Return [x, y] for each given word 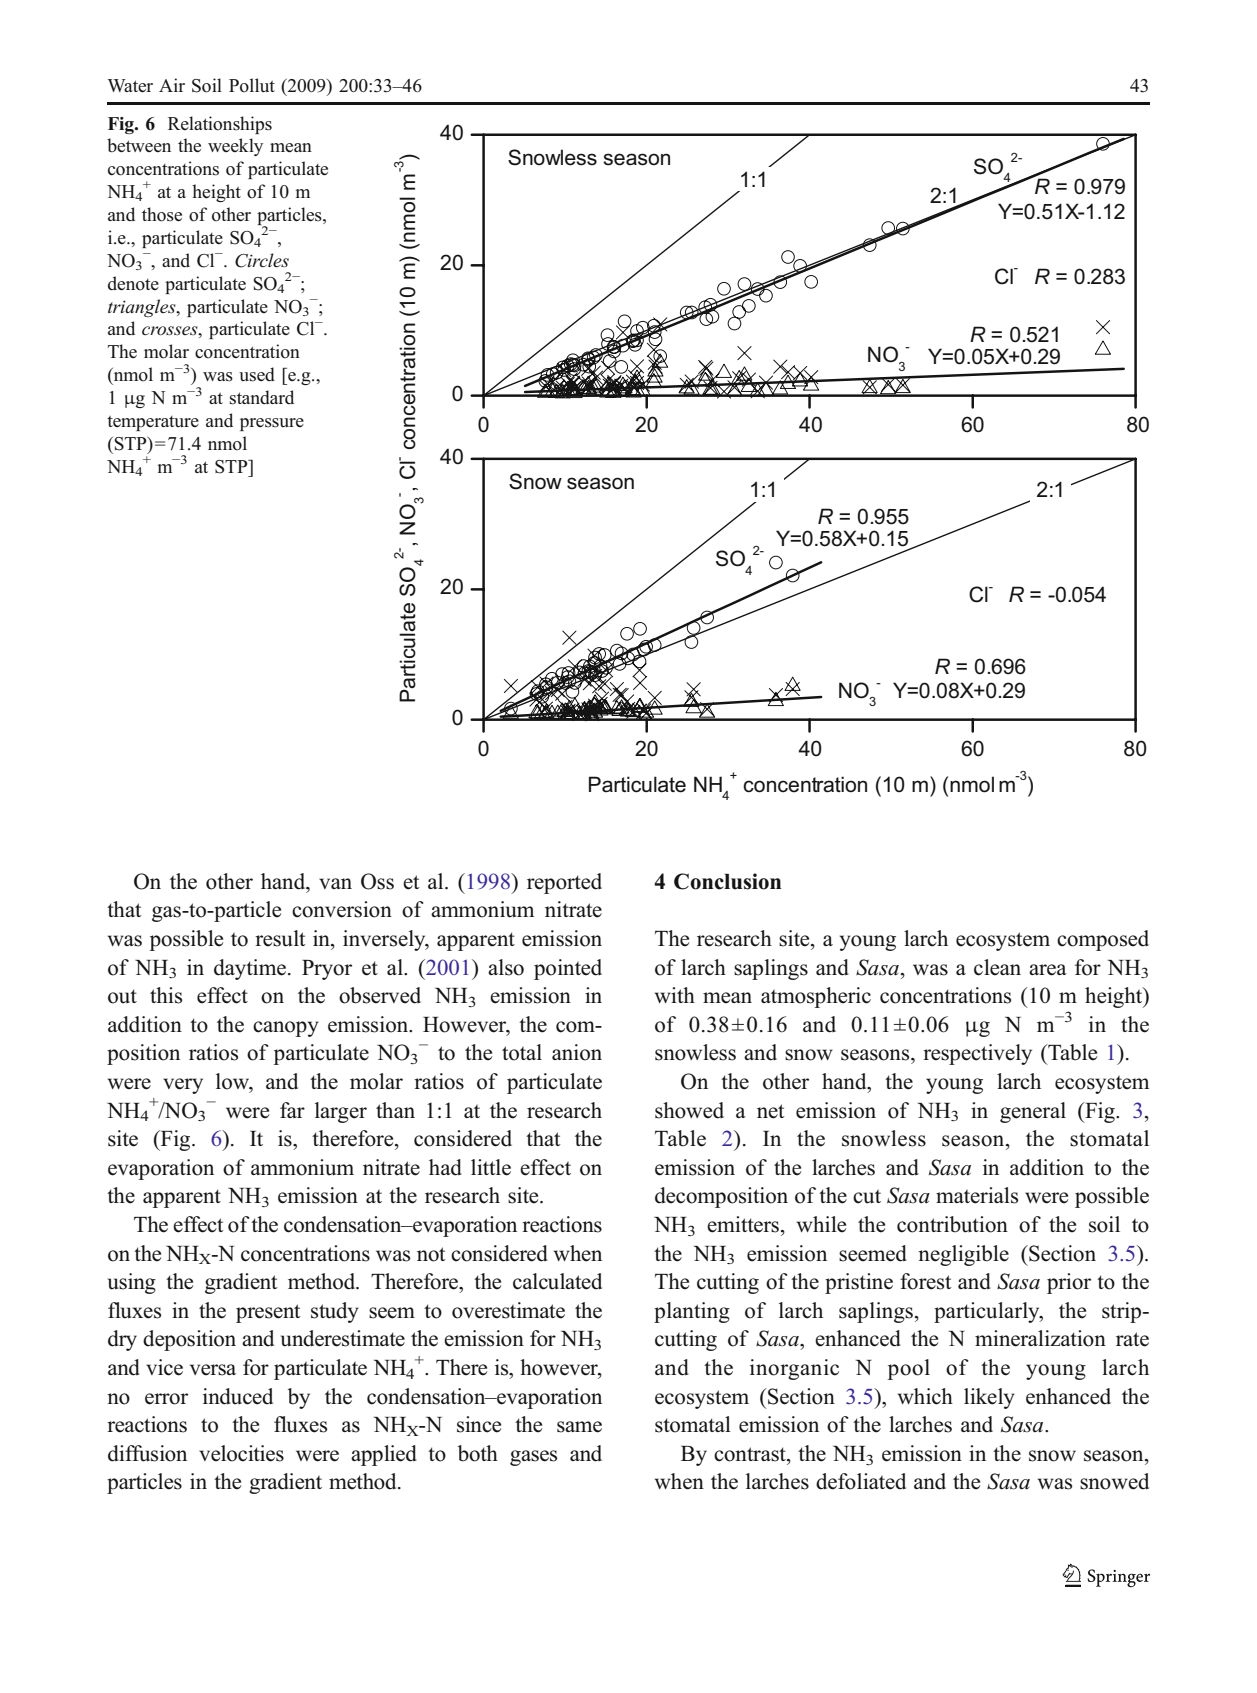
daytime [251, 969]
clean [997, 967]
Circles [262, 260]
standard [262, 397]
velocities [241, 1453]
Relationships [220, 125]
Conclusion [727, 881]
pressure [272, 424]
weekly [235, 147]
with [675, 995]
